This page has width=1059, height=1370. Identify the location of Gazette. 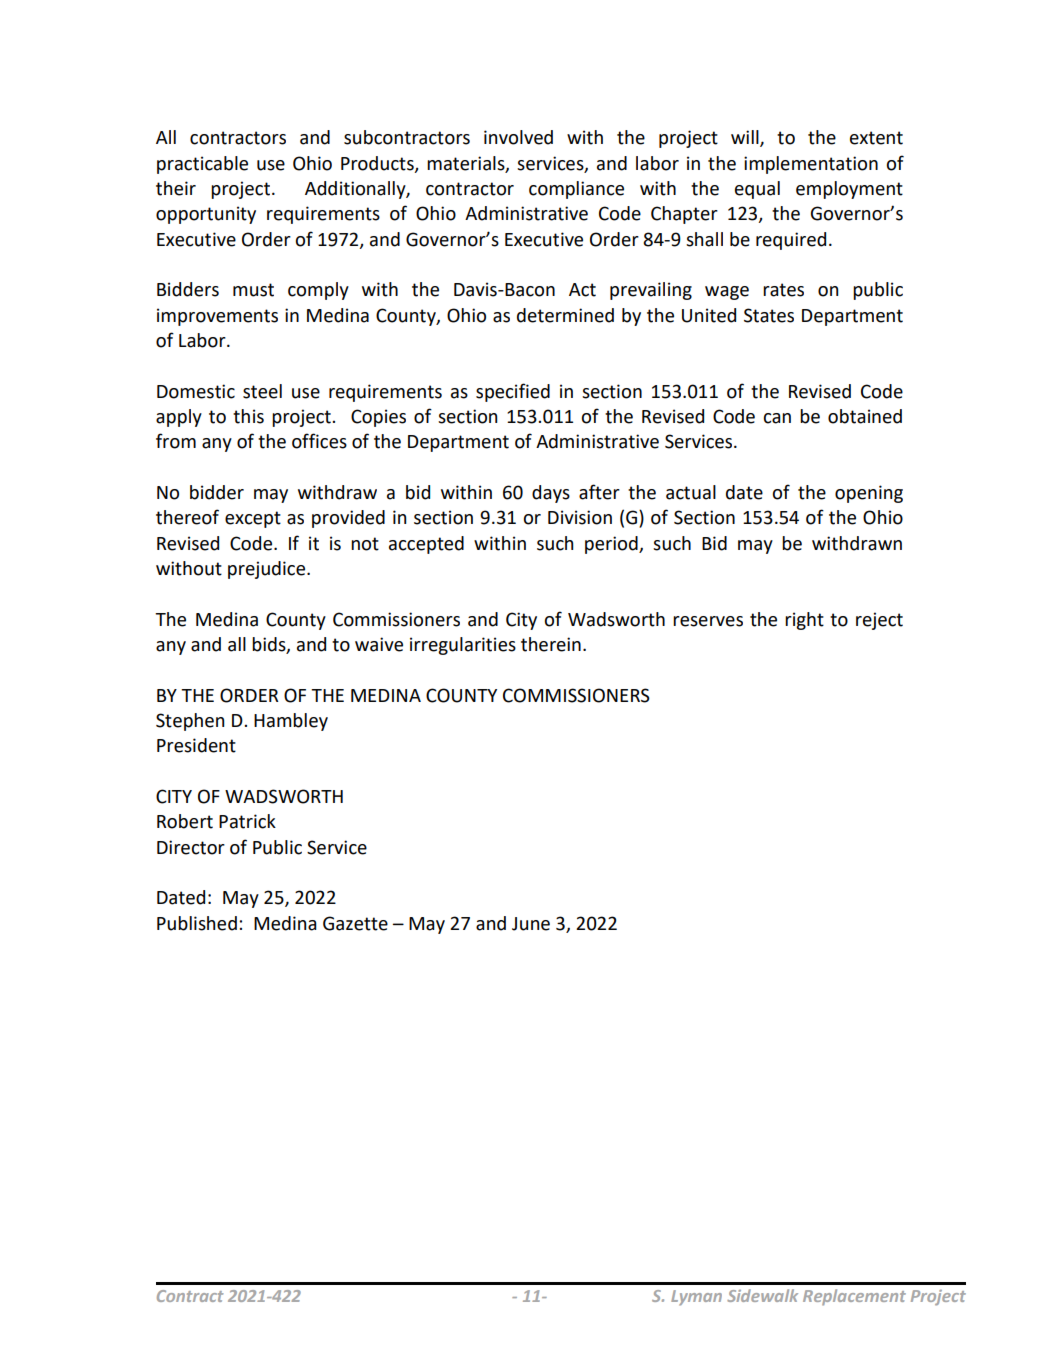
(355, 923).
